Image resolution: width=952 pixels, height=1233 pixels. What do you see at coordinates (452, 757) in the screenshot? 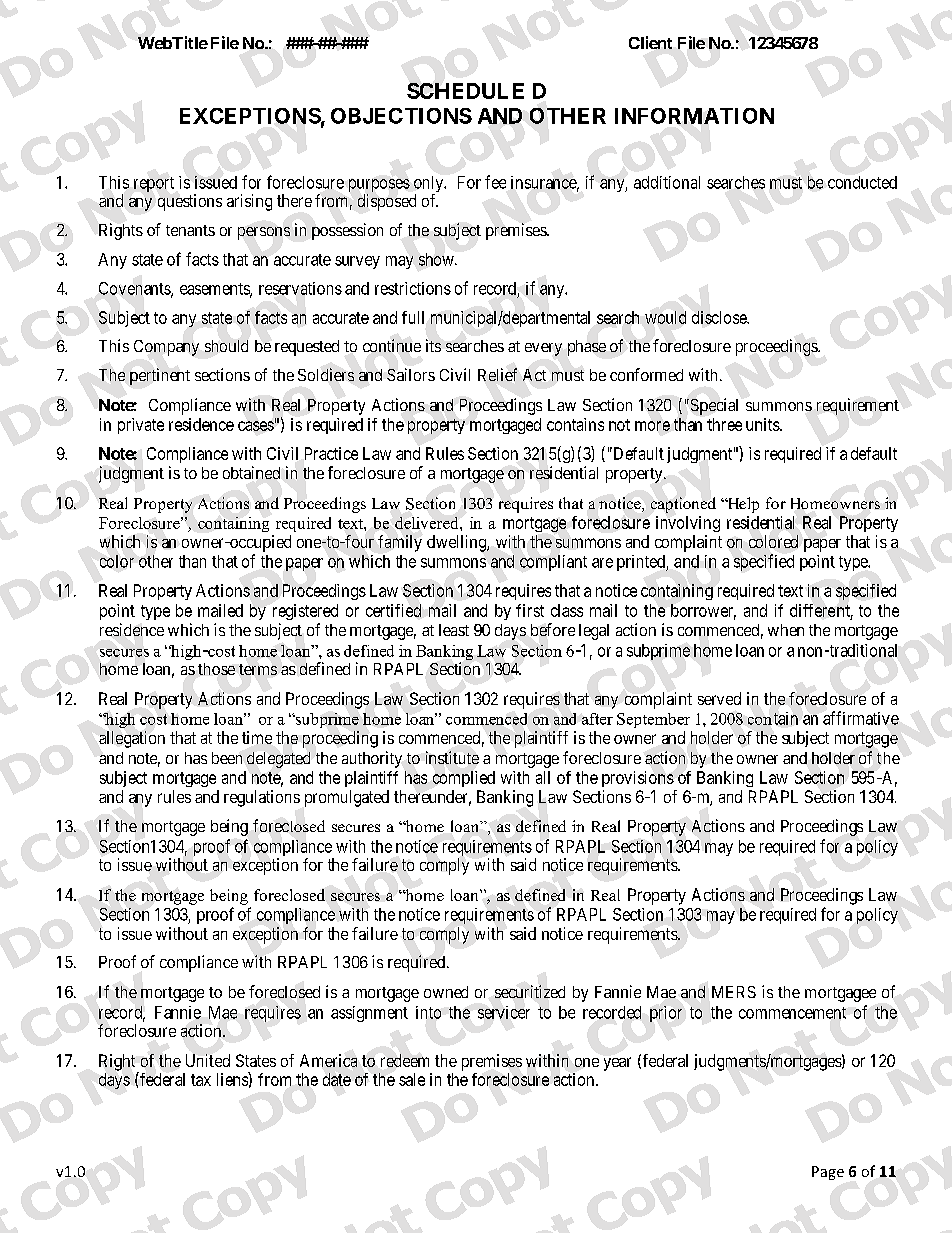
I see `institute` at bounding box center [452, 757].
